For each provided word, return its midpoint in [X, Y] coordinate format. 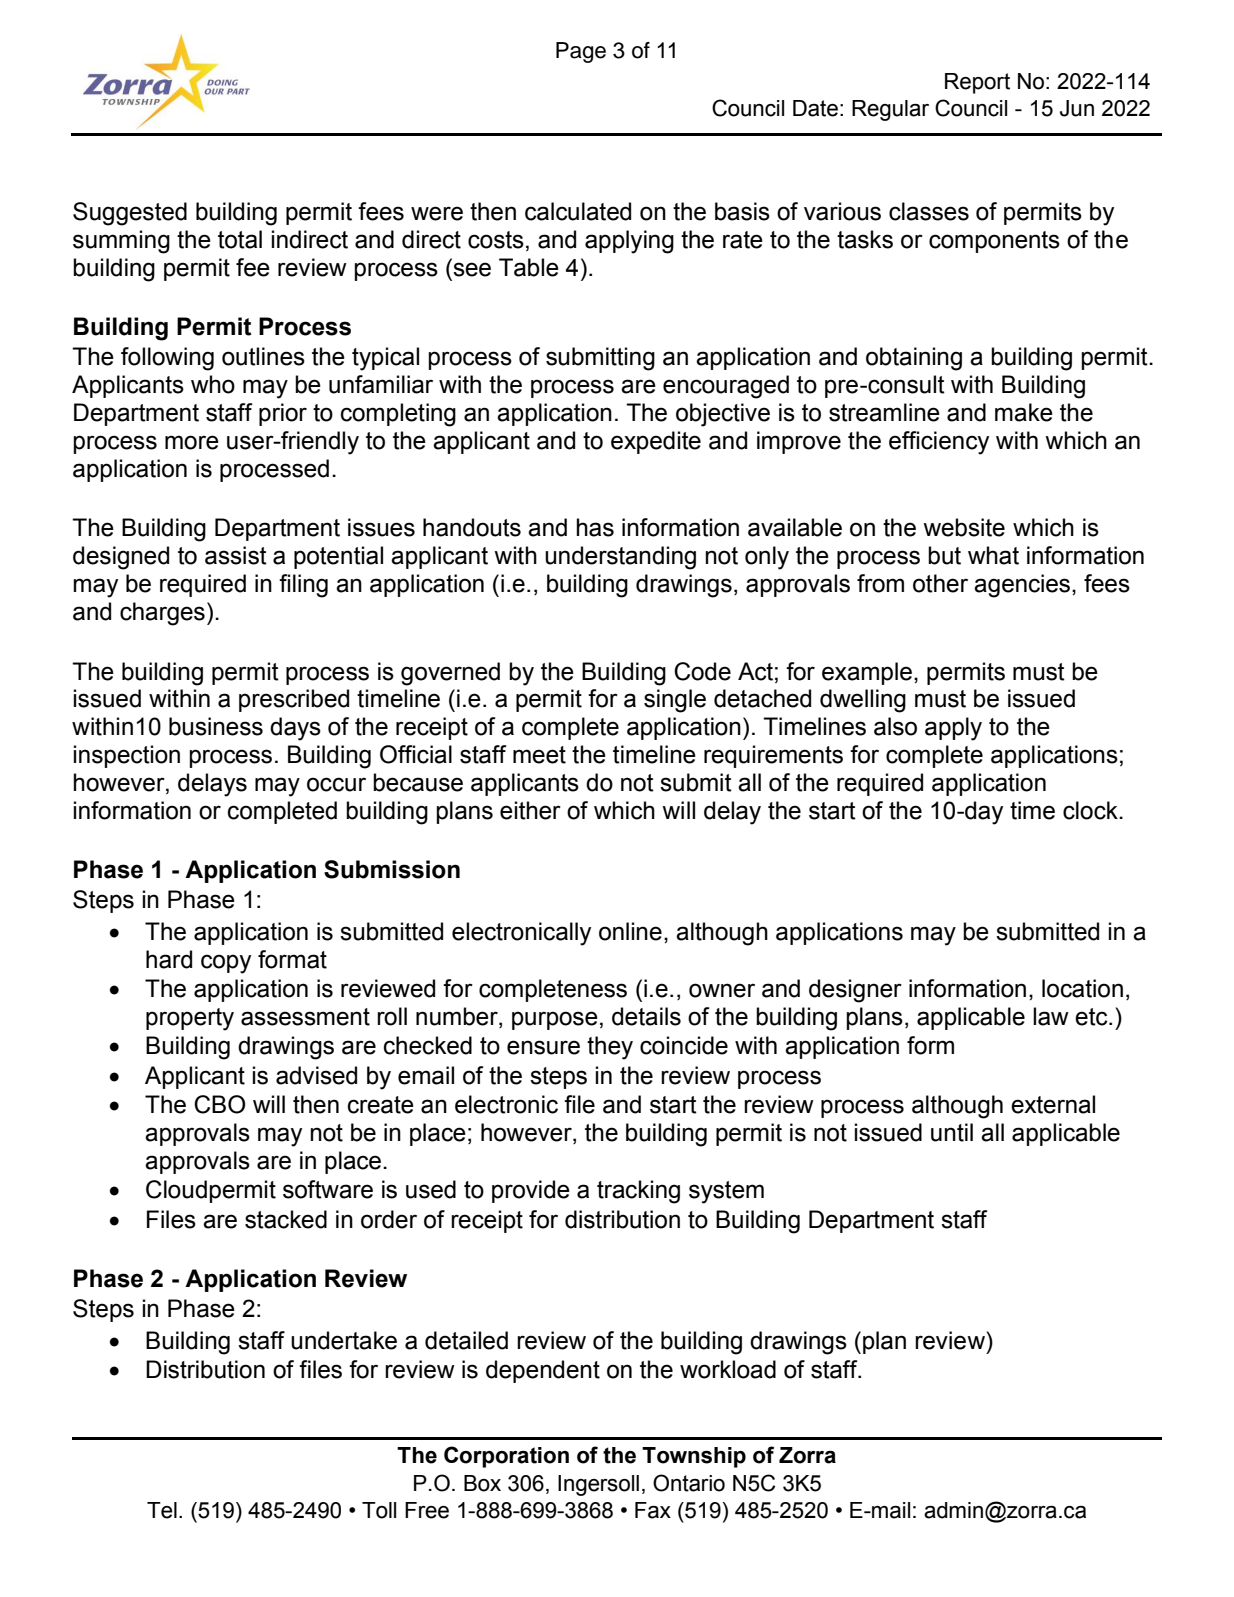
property [190, 1019]
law [1051, 1016]
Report [977, 83]
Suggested [130, 214]
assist [236, 555]
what [993, 555]
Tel [162, 1510]
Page [581, 52]
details [646, 1016]
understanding [620, 558]
